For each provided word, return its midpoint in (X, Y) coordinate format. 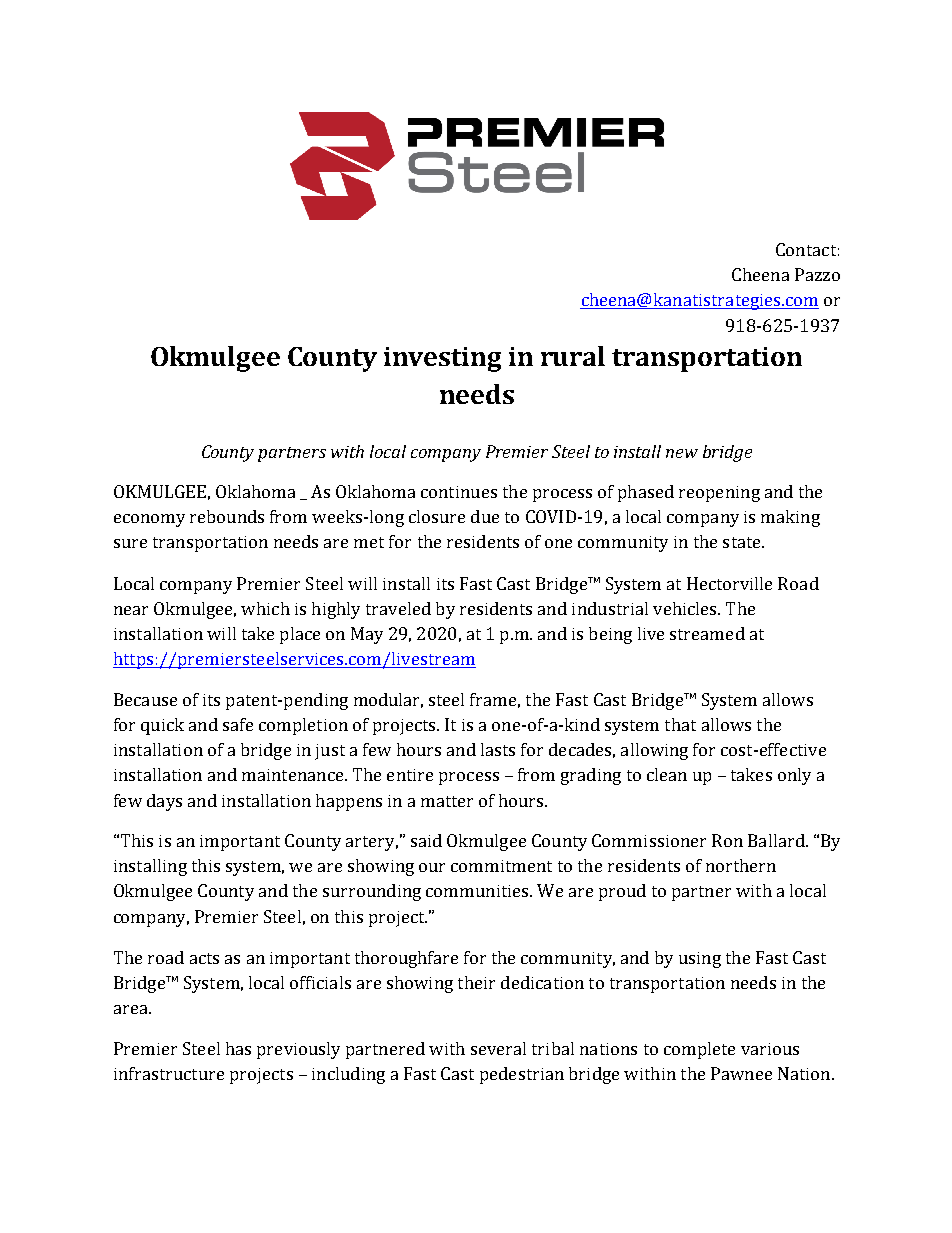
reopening (719, 494)
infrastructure (169, 1073)
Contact (806, 249)
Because (145, 699)
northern (741, 865)
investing (442, 359)
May (367, 635)
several (498, 1048)
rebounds (227, 516)
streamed (707, 633)
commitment (501, 866)
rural (573, 356)
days (164, 802)
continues (459, 492)
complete (699, 1050)
